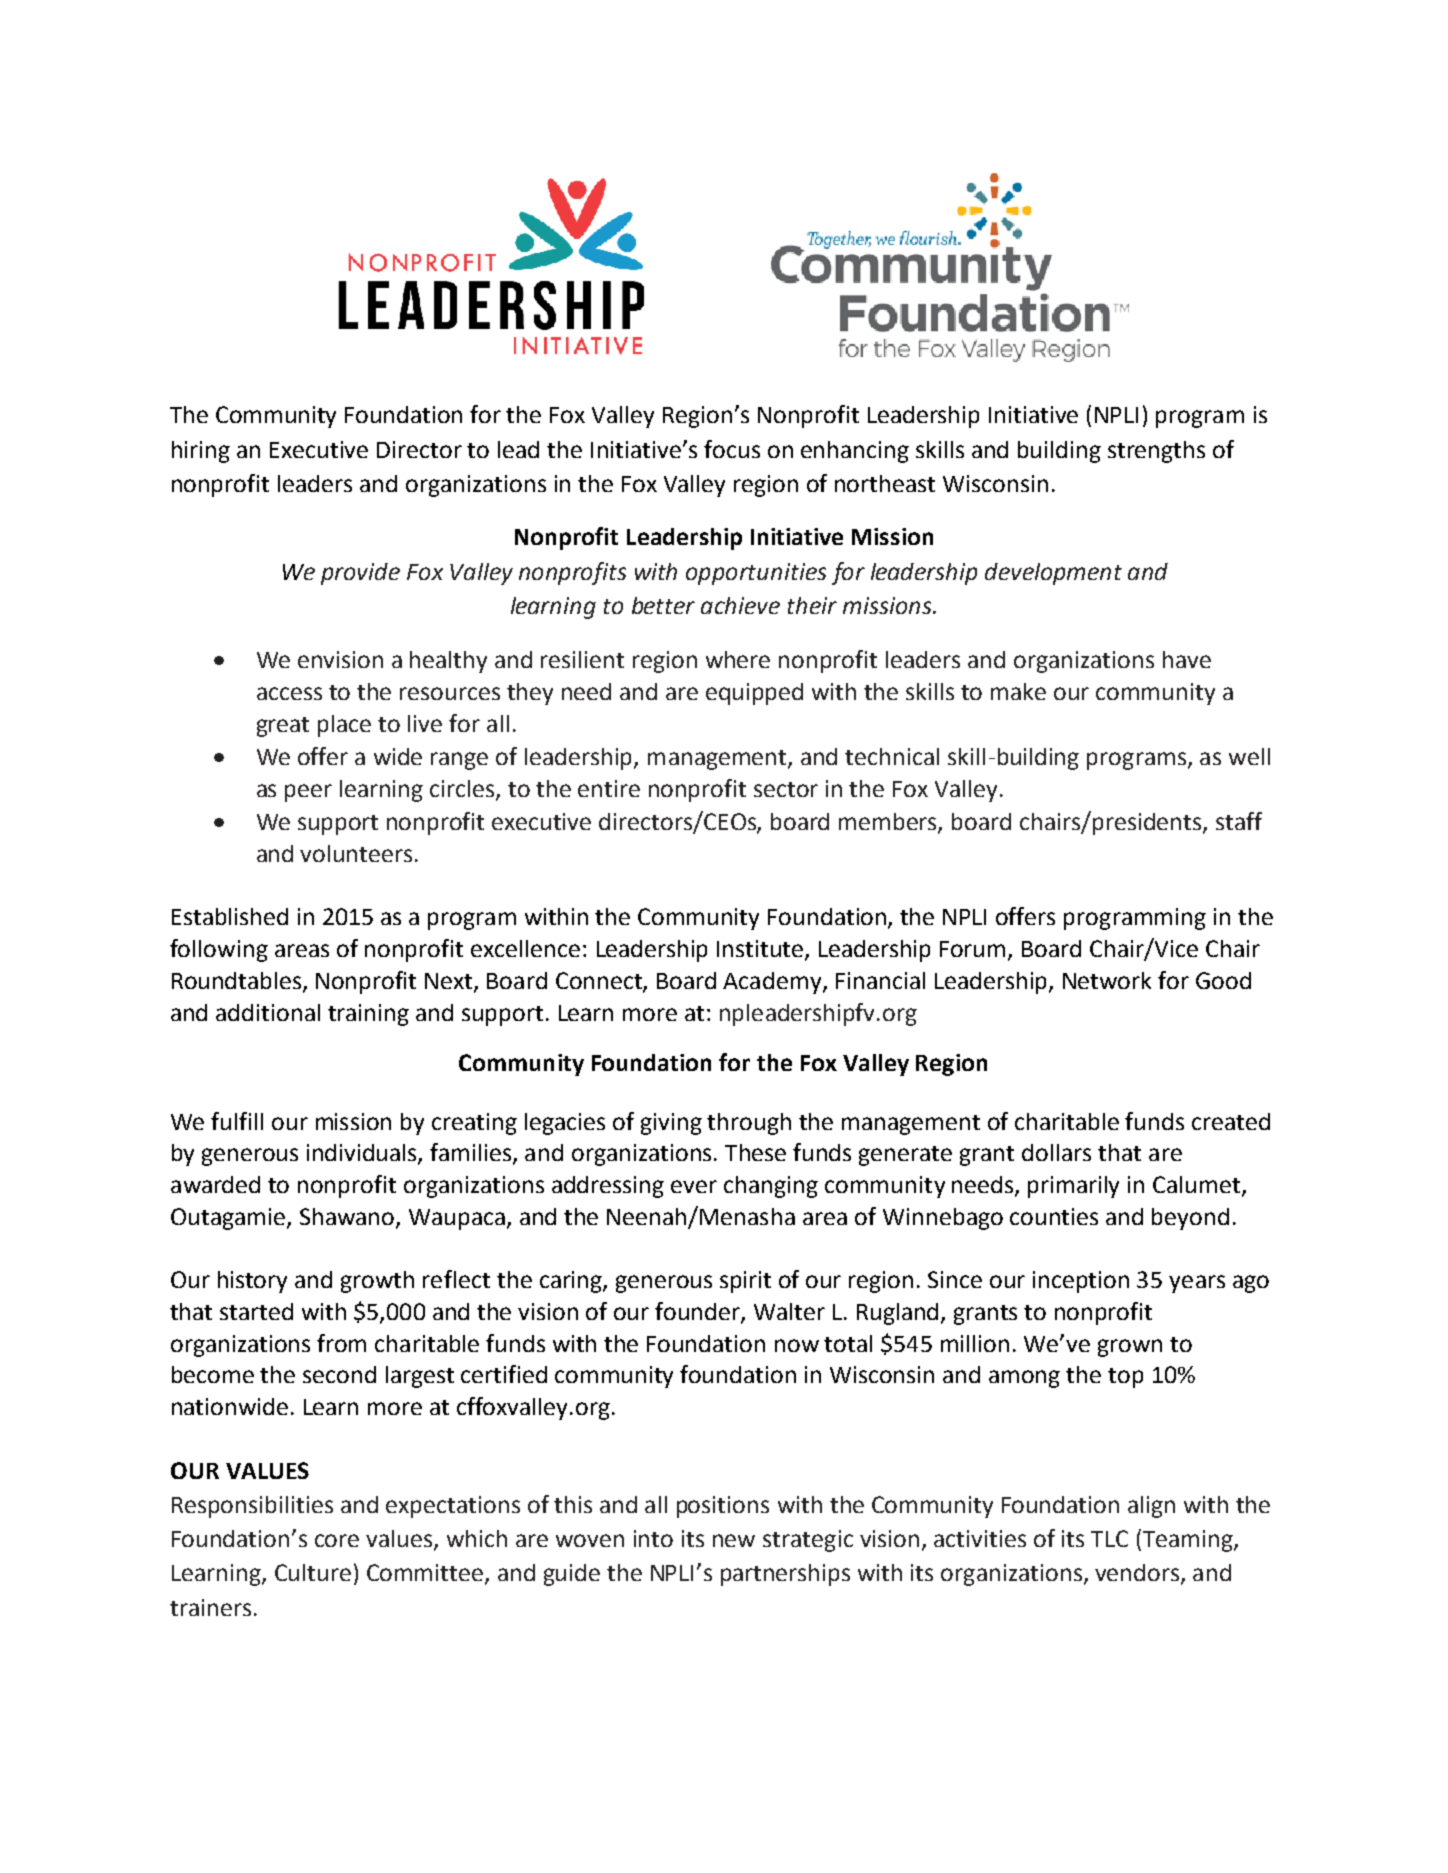  Describe the element at coordinates (1130, 1348) in the screenshot. I see `grown` at that location.
